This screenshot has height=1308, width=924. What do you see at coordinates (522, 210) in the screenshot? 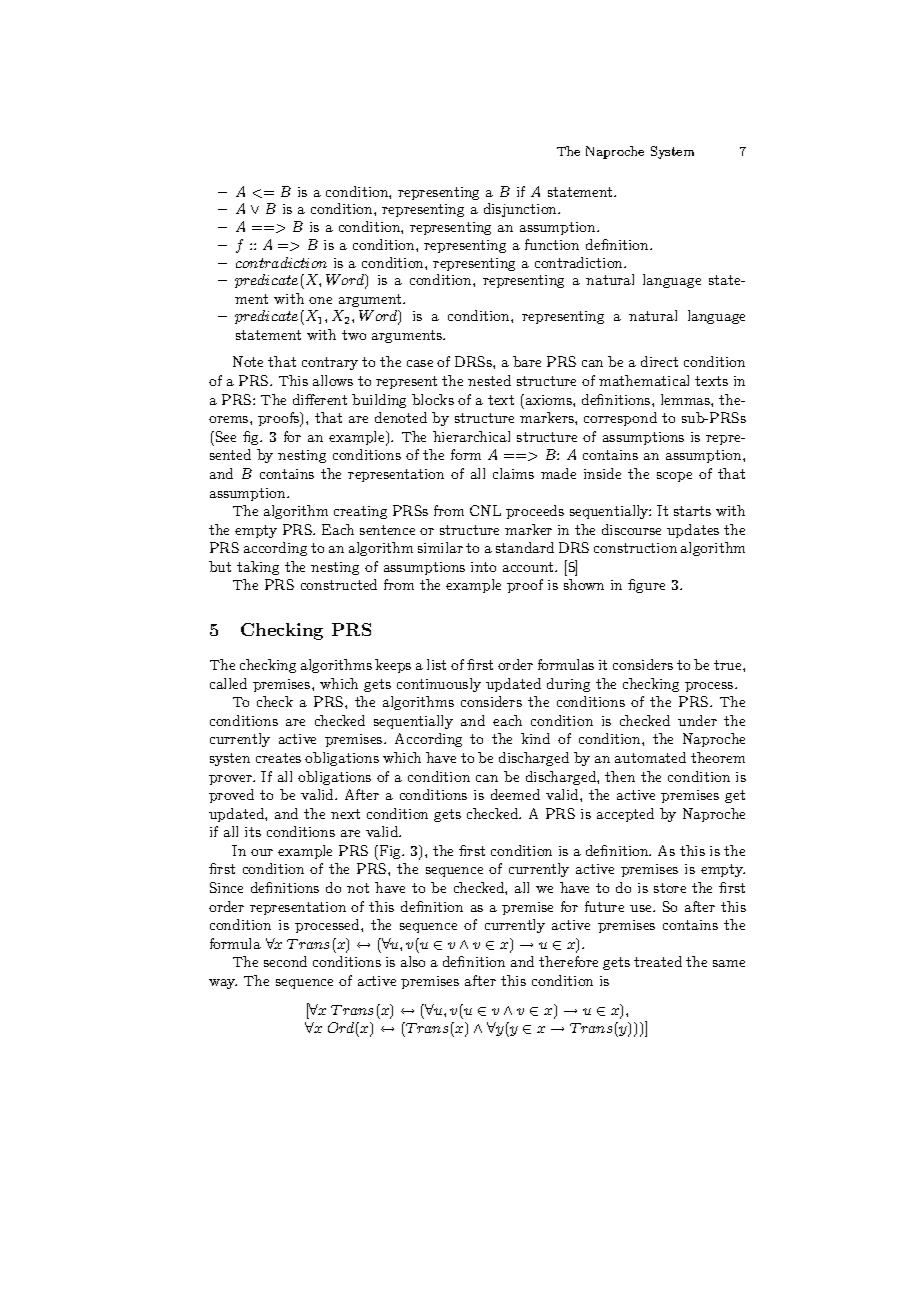
I see `disjunction` at bounding box center [522, 210].
